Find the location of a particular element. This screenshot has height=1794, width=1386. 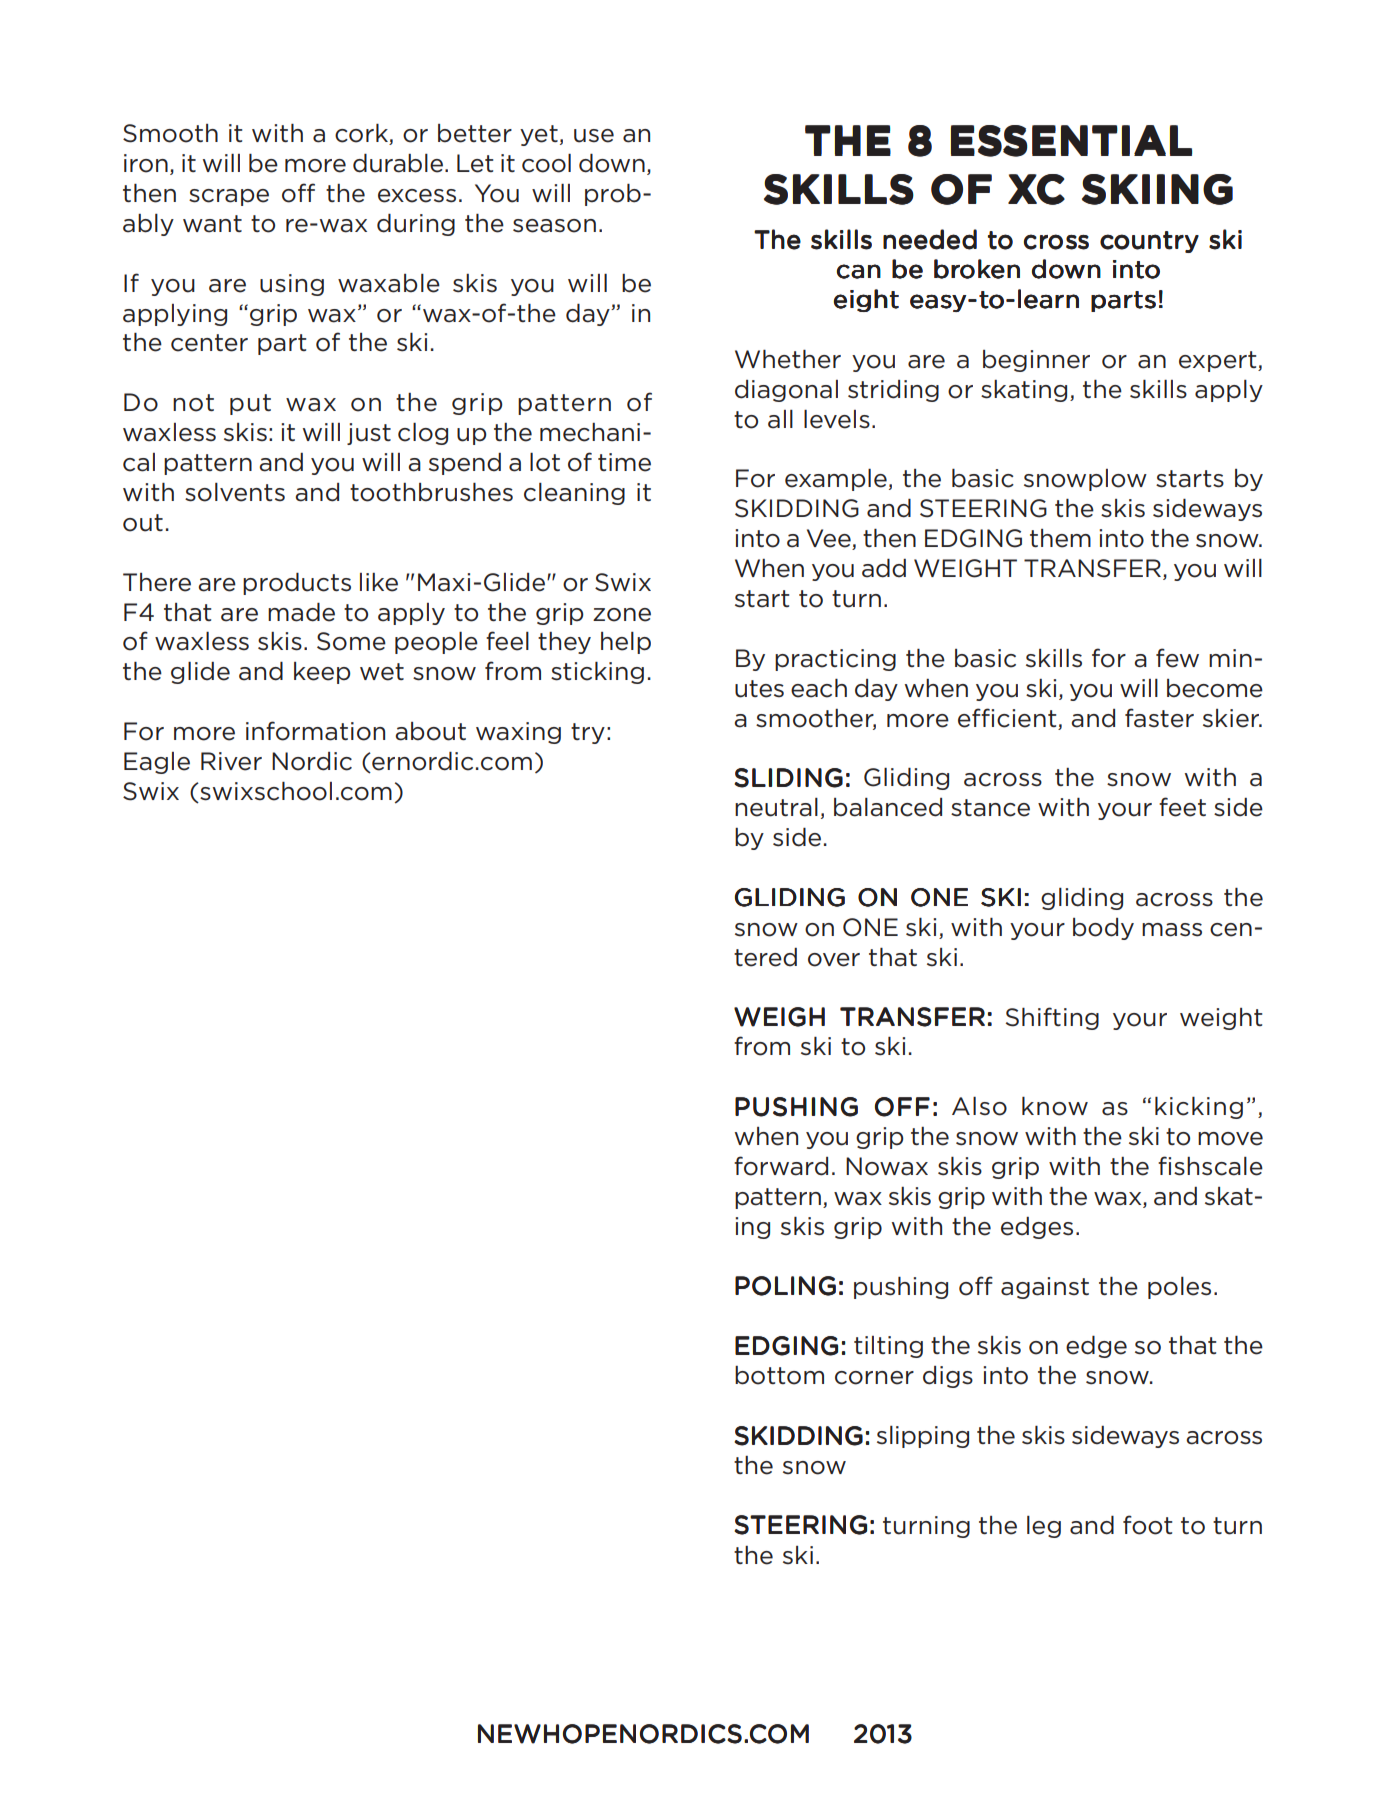

solvents is located at coordinates (235, 492).
